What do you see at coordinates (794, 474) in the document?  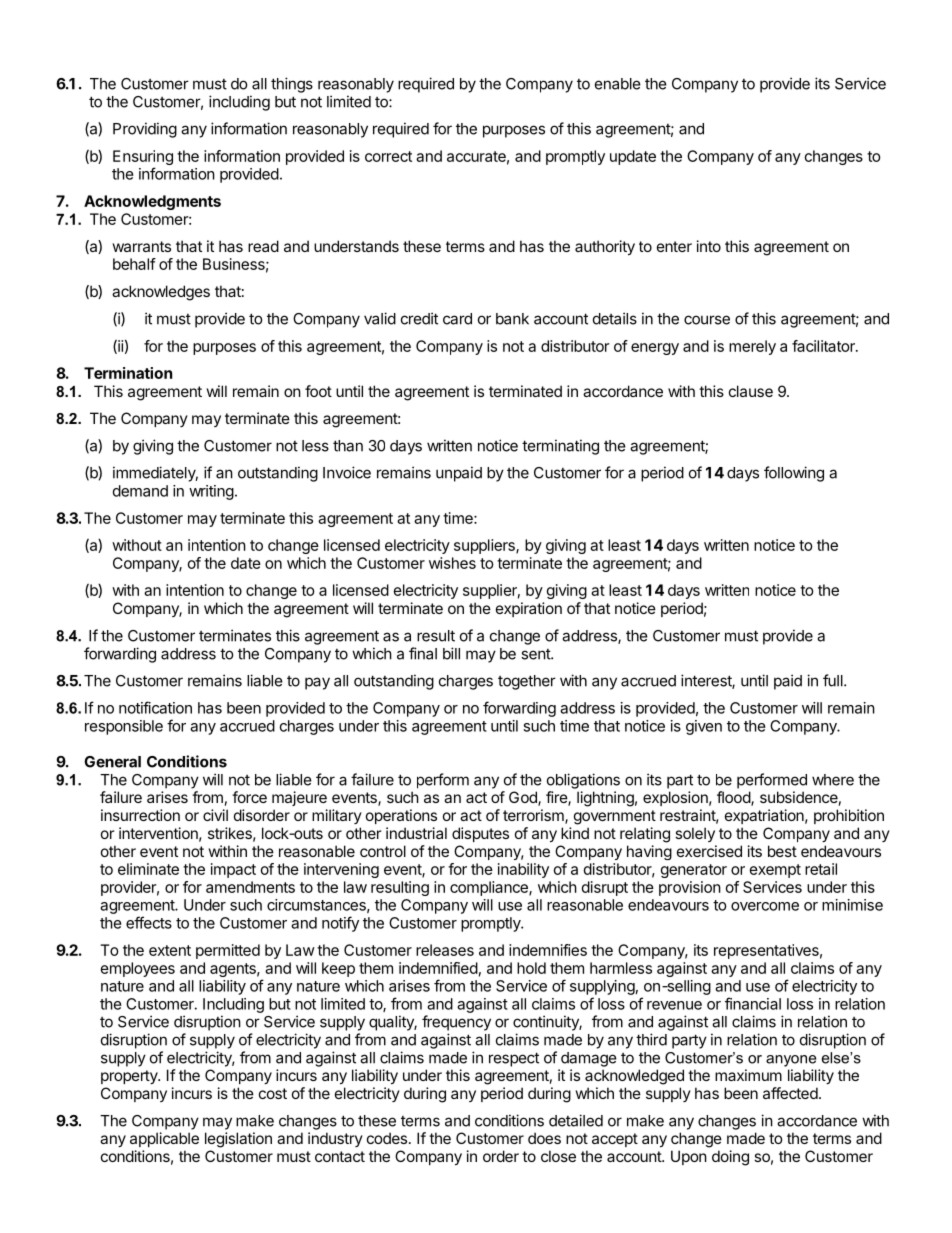 I see `following` at bounding box center [794, 474].
